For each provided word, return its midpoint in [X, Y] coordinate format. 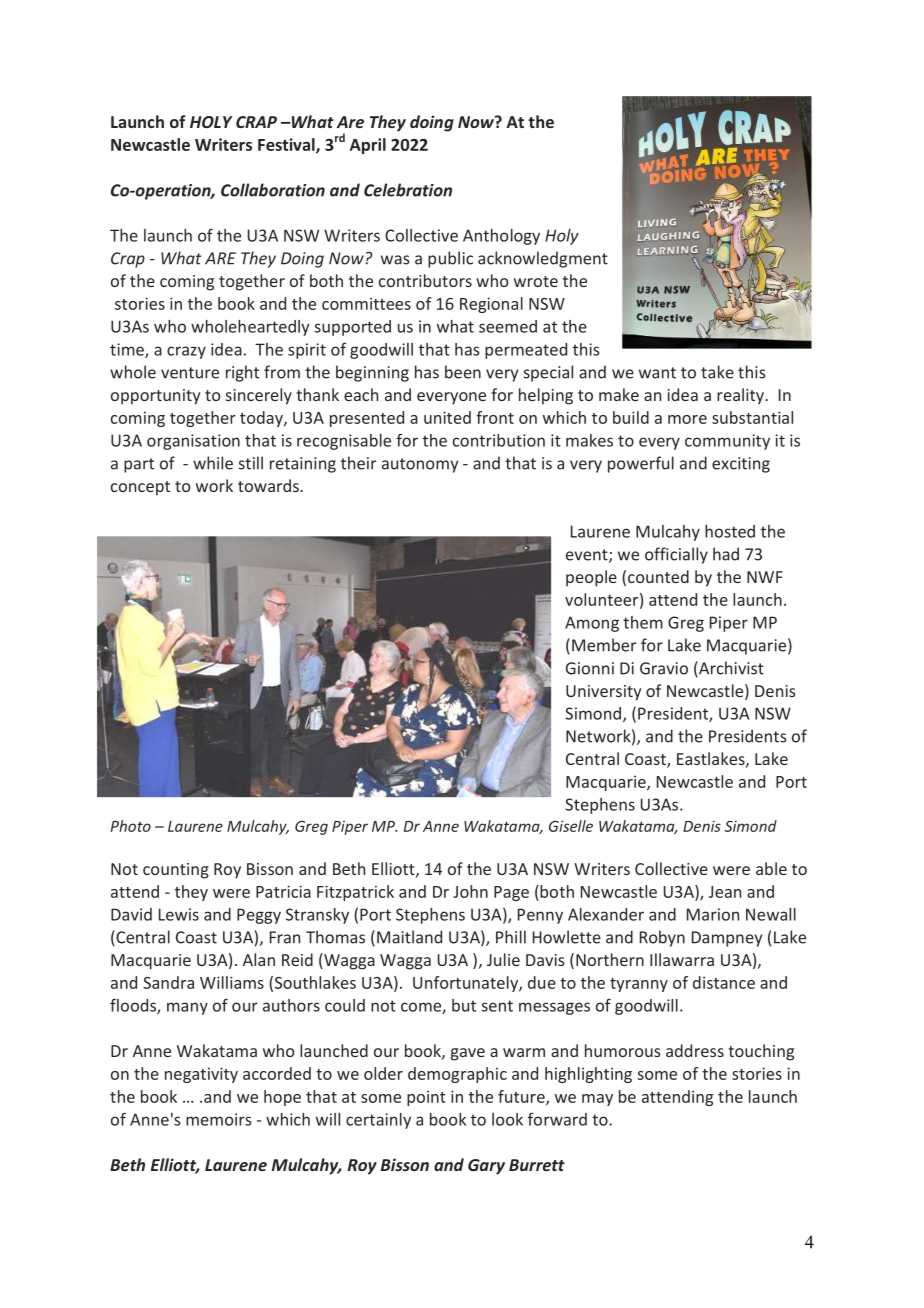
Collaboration [273, 190]
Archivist [730, 669]
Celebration [408, 190]
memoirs [218, 1119]
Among [592, 624]
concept [140, 488]
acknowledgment [543, 259]
